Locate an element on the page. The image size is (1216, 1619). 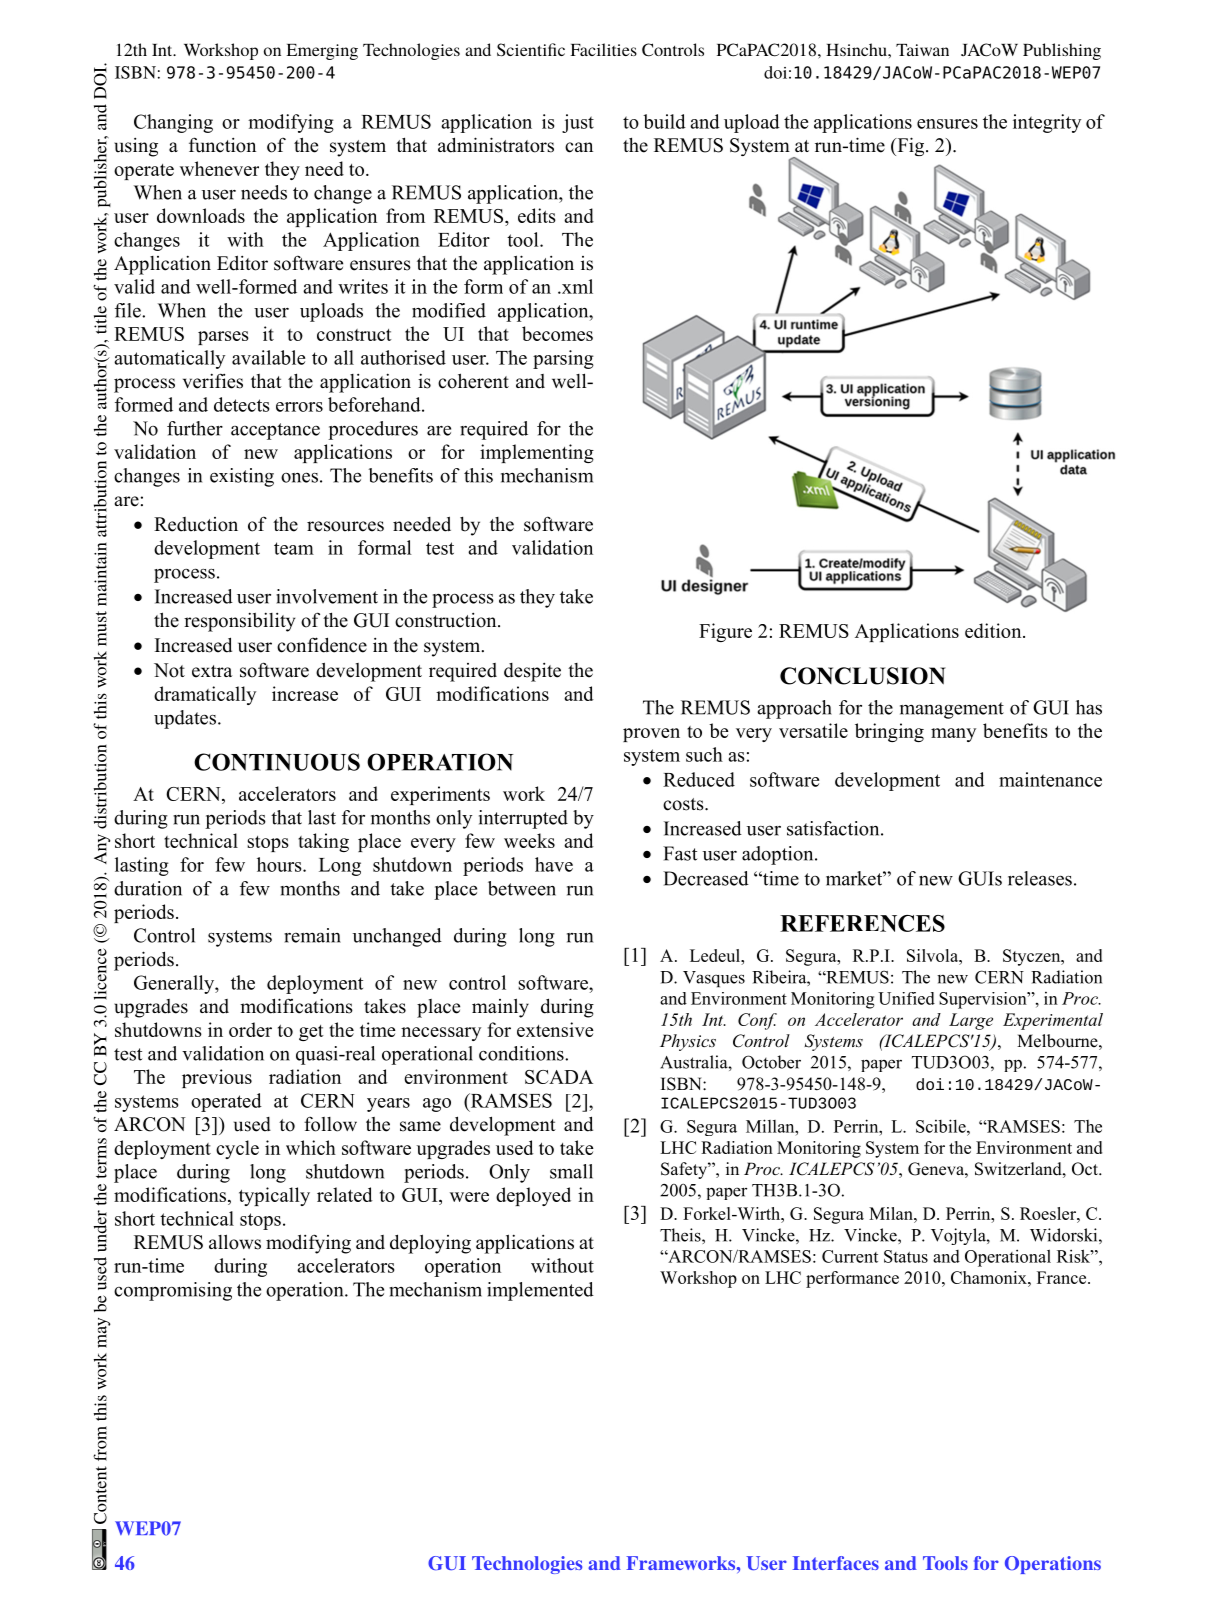
team is located at coordinates (294, 548).
